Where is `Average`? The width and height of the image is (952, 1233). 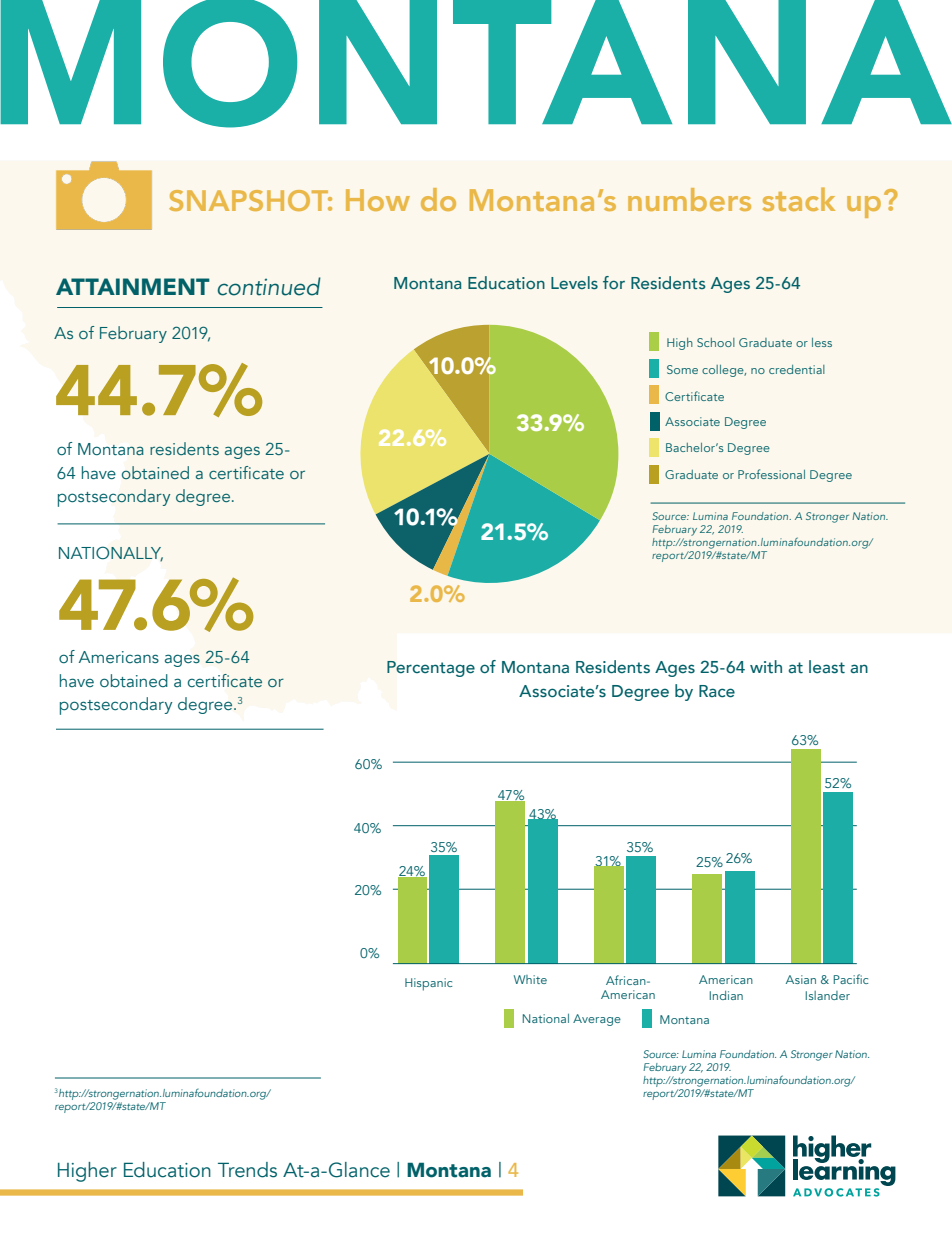
Average is located at coordinates (597, 1020).
